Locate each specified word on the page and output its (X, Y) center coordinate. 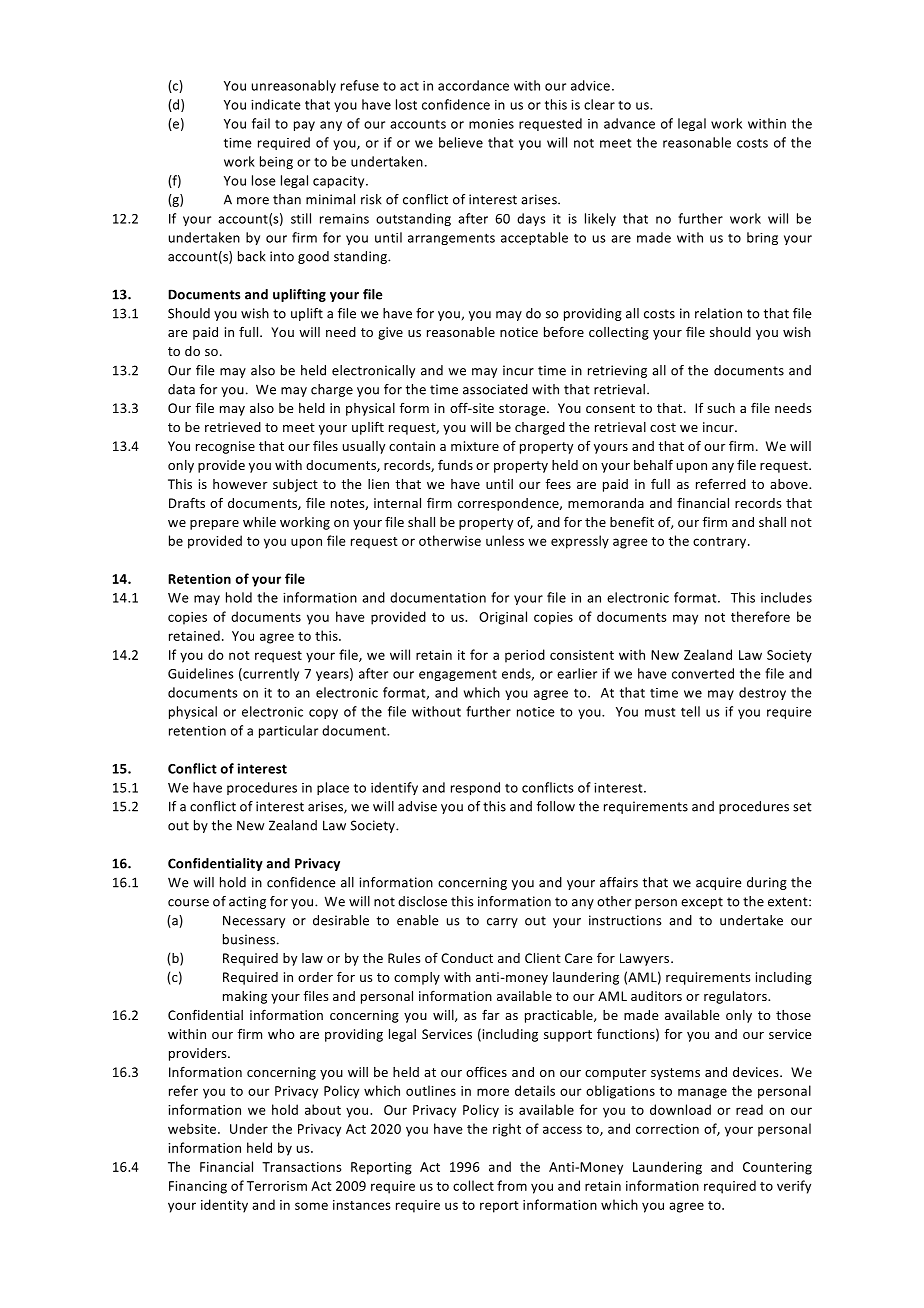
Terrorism (277, 1186)
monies (491, 124)
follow (556, 806)
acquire (718, 883)
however (240, 484)
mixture (475, 446)
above (790, 484)
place (333, 788)
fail (261, 123)
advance (629, 123)
